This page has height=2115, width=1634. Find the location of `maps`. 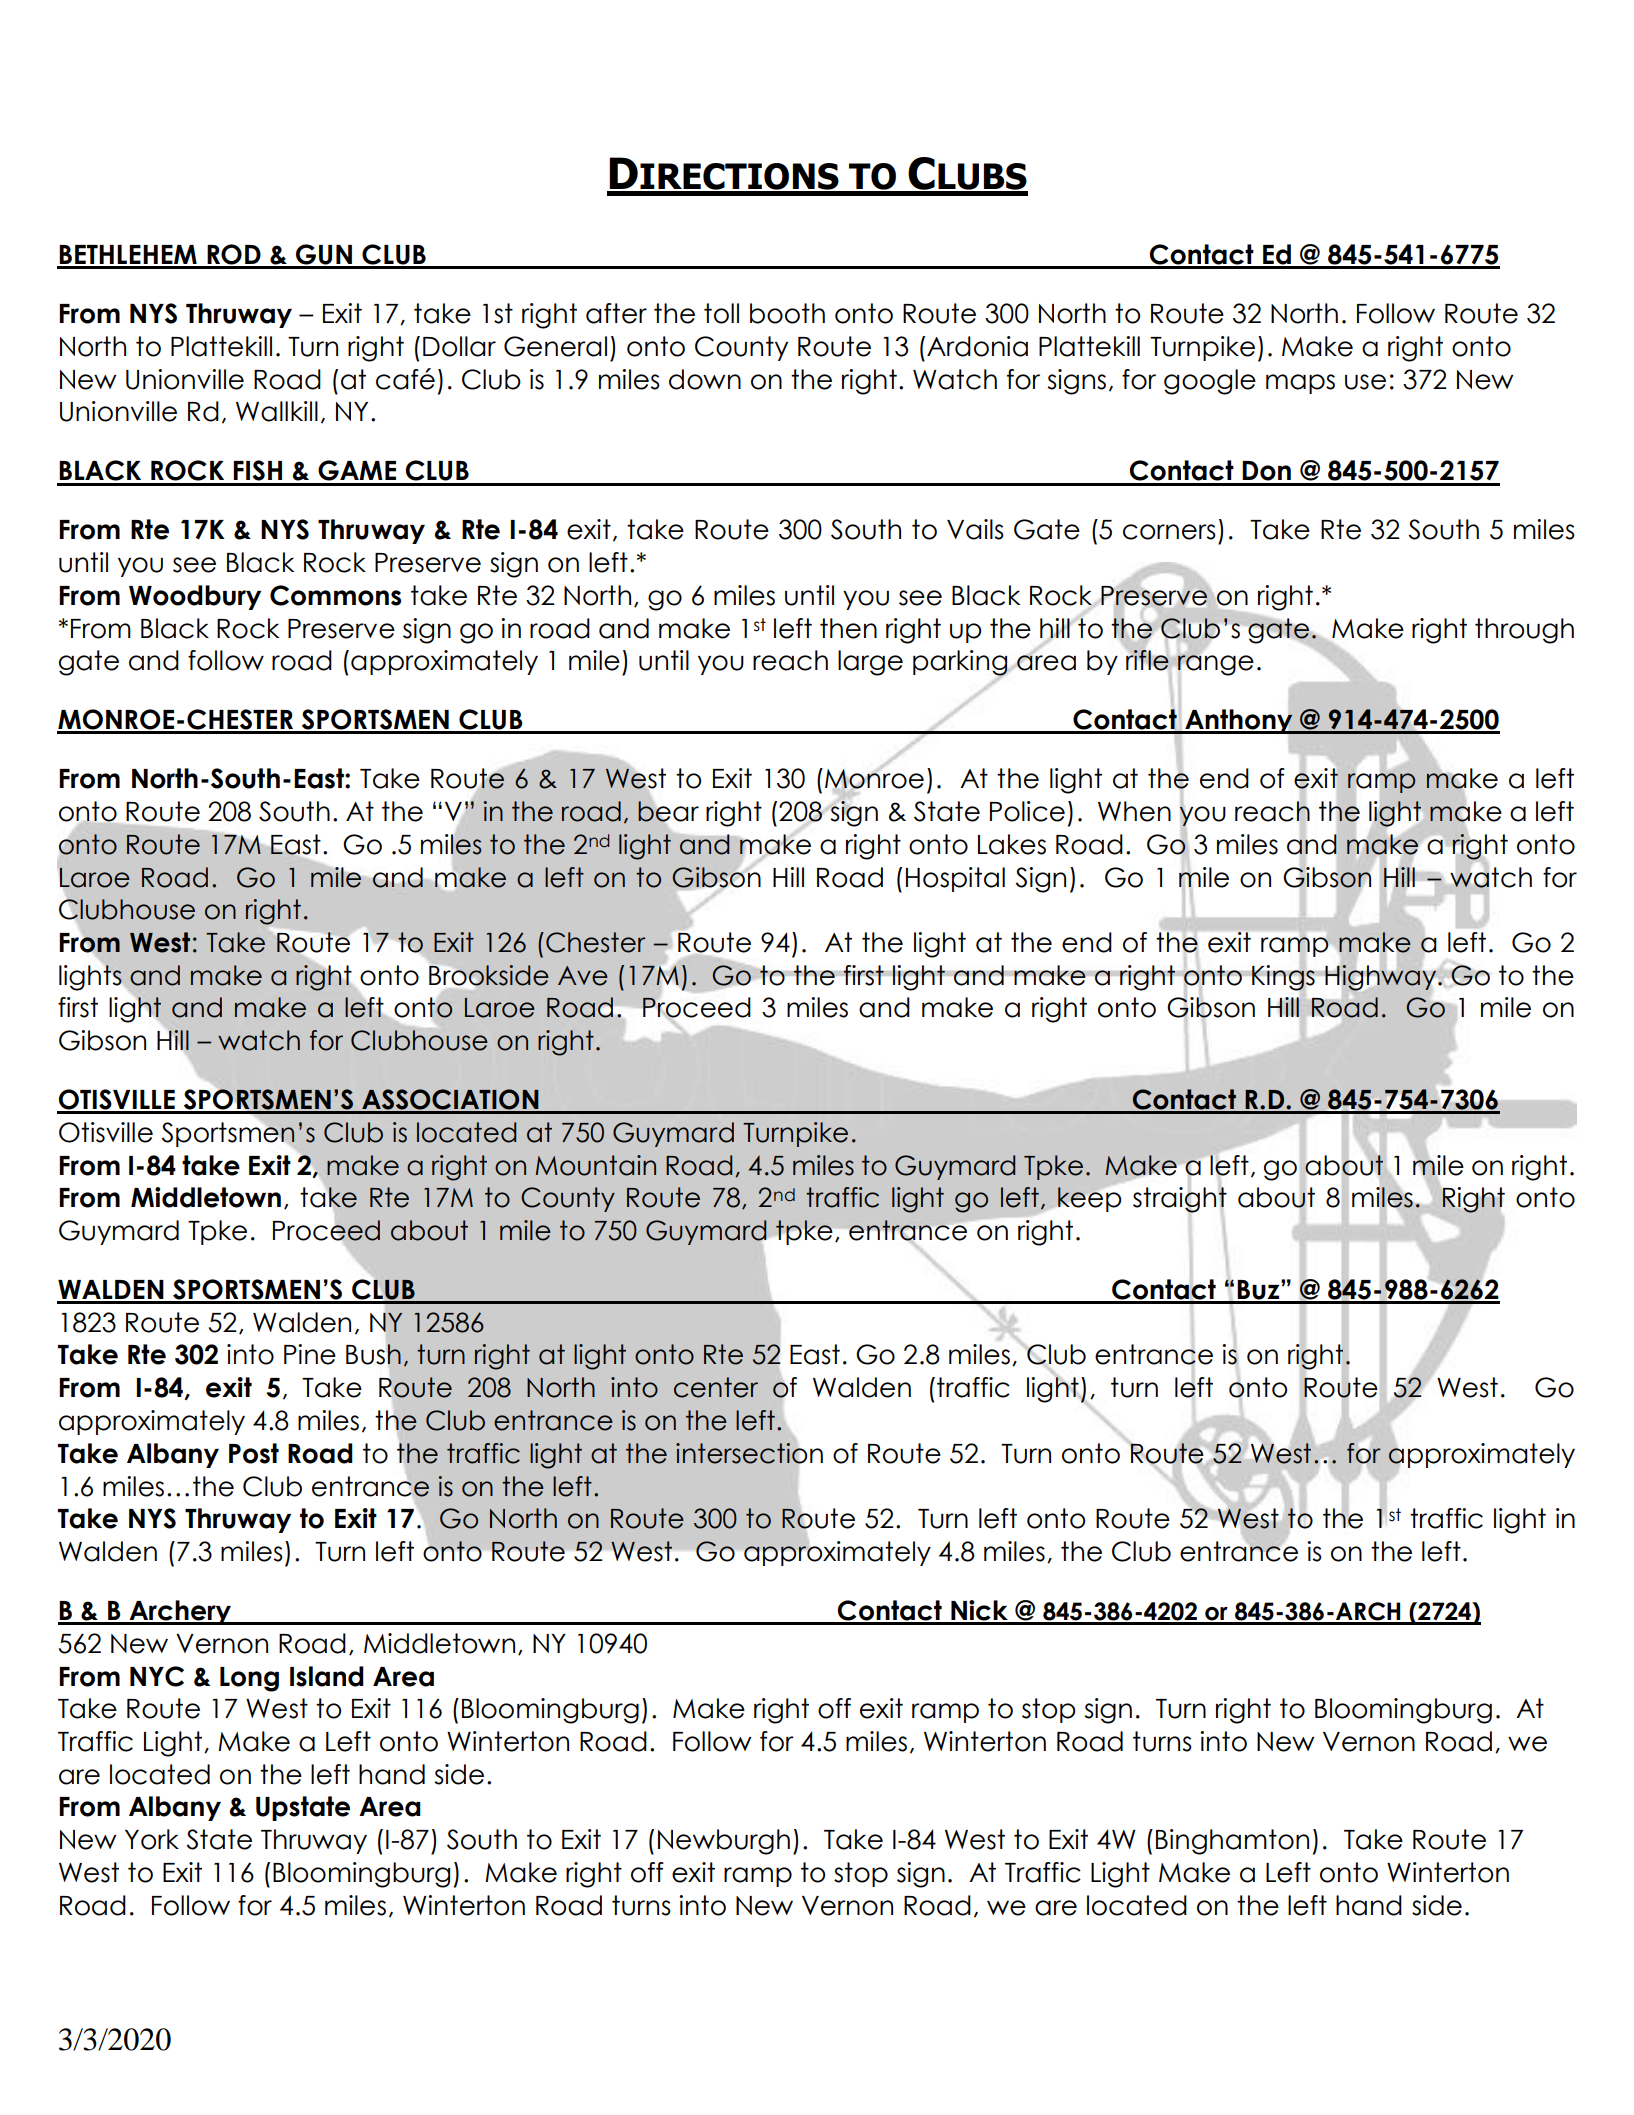

maps is located at coordinates (1300, 384).
